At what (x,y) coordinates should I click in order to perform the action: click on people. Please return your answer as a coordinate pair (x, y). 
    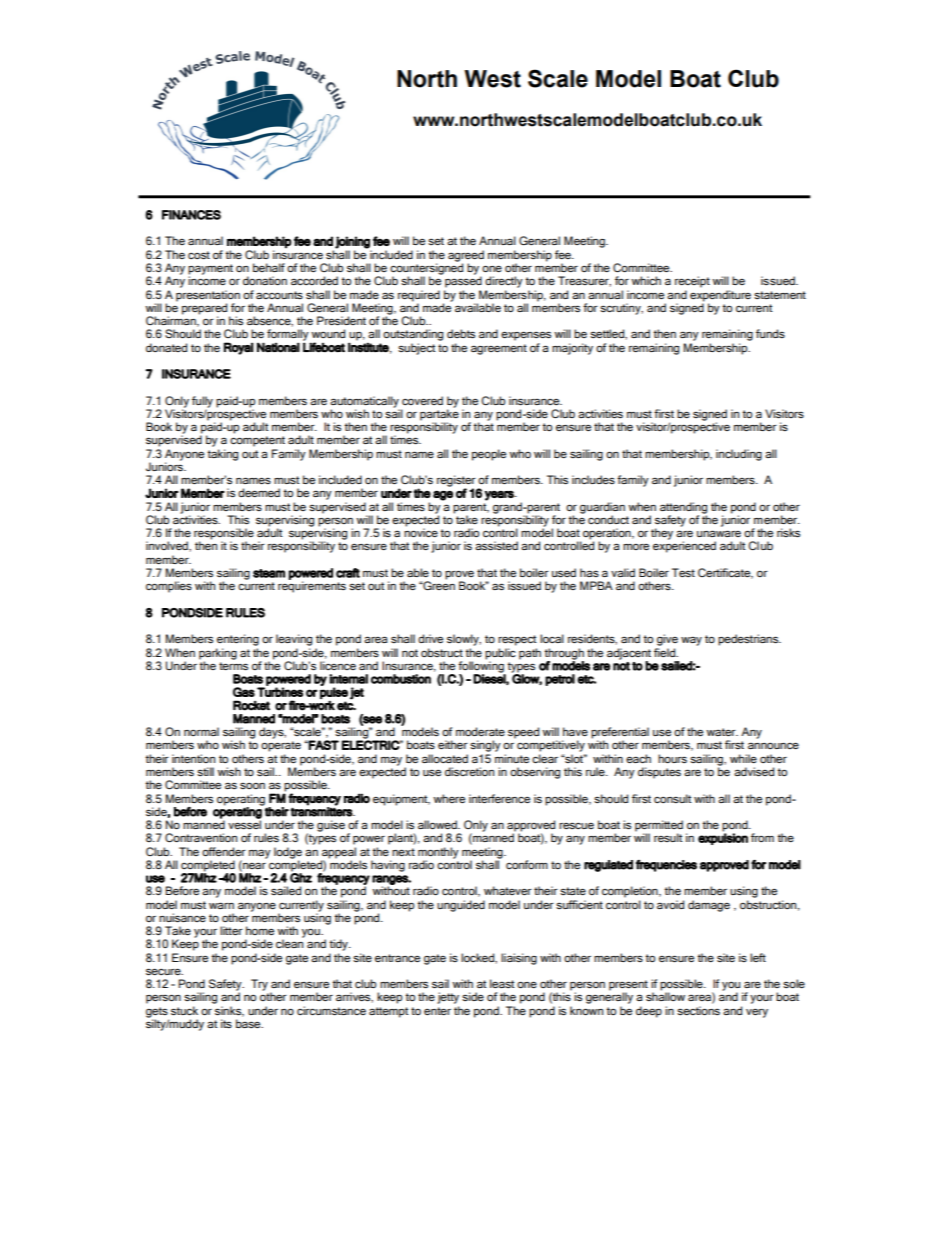
    Looking at the image, I should click on (489, 455).
